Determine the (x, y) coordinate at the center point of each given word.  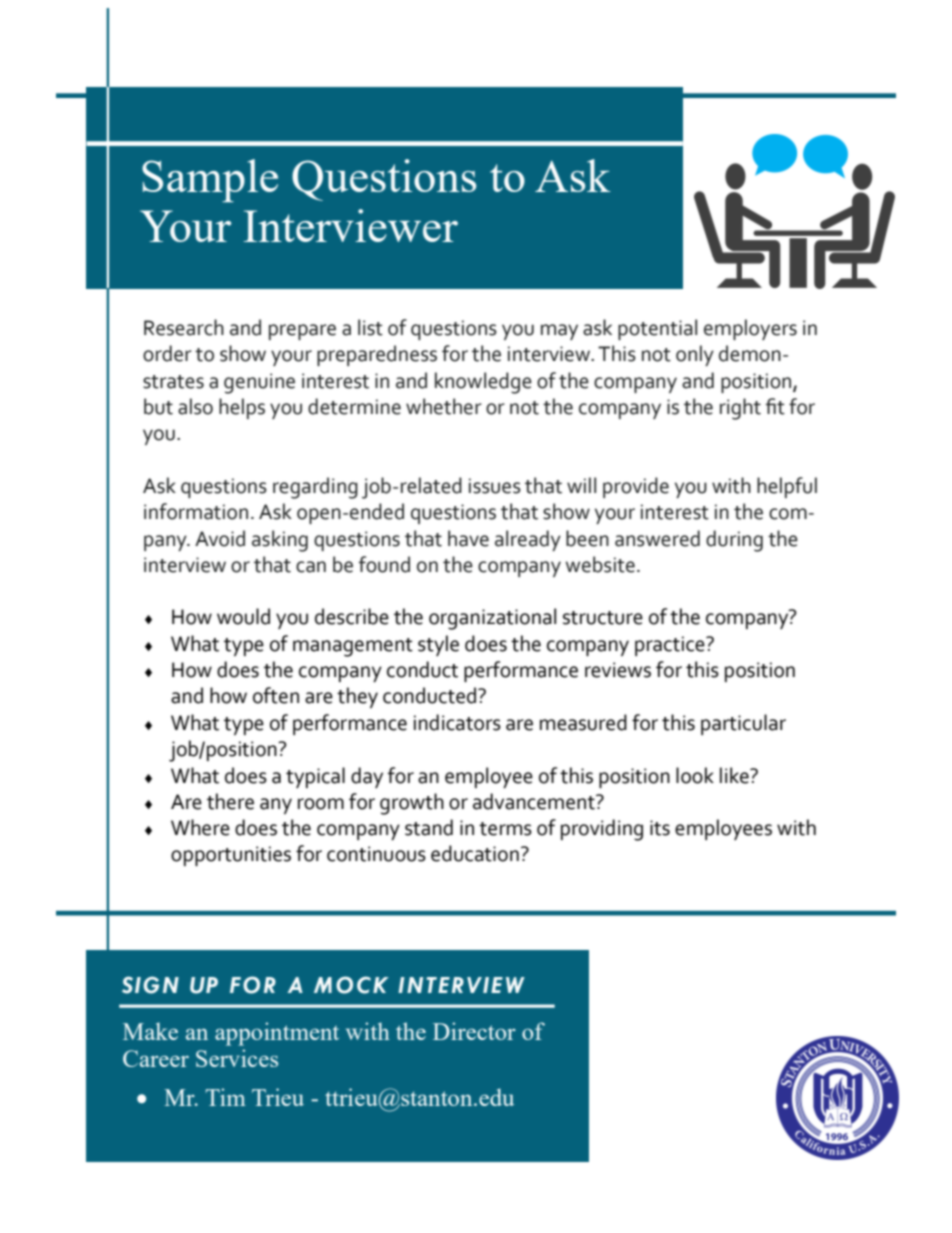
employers (750, 329)
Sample (210, 180)
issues (495, 486)
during (734, 541)
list (370, 327)
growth (412, 804)
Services (237, 1058)
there (230, 801)
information (196, 511)
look (695, 775)
